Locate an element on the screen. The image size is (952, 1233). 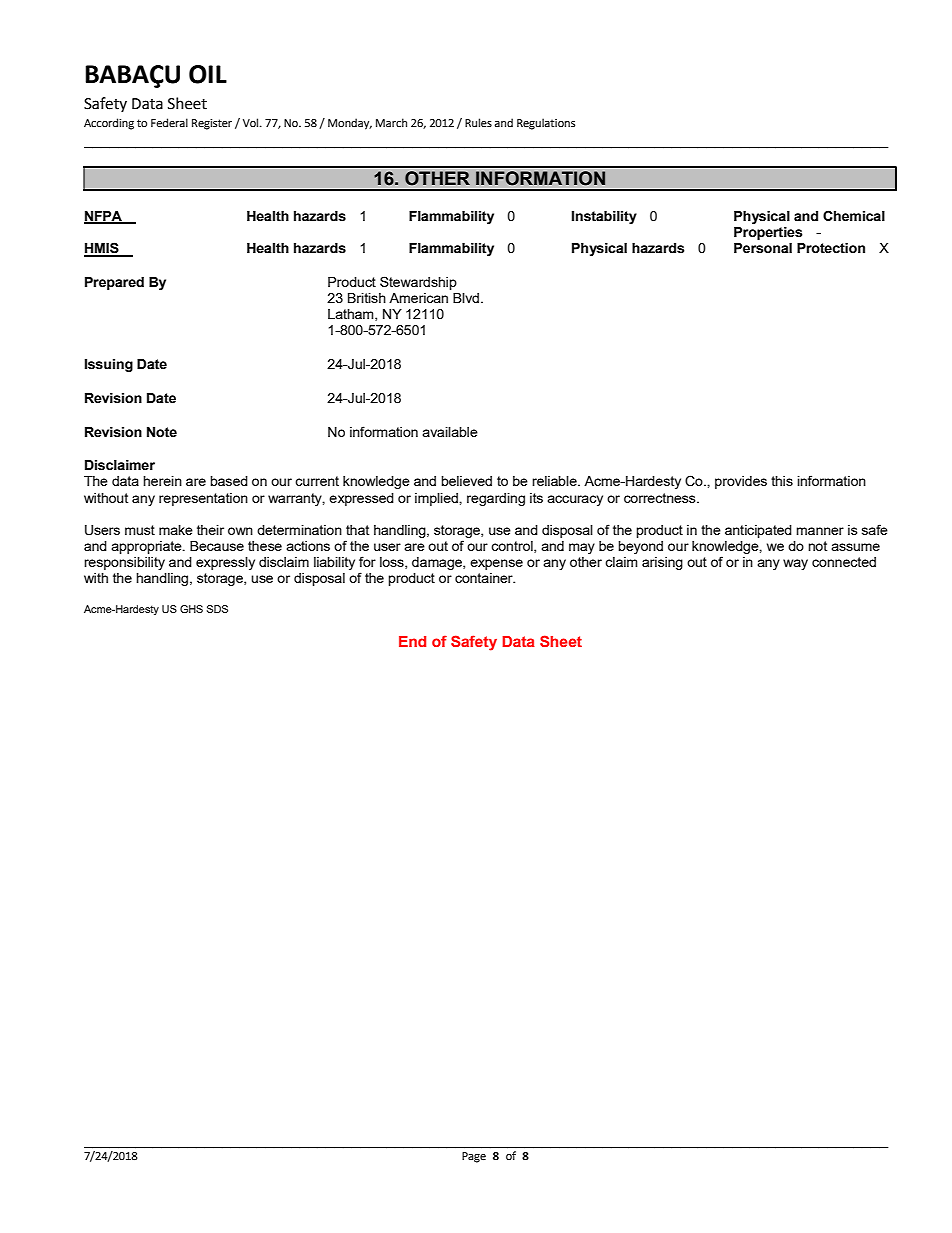
Personal is located at coordinates (763, 248).
